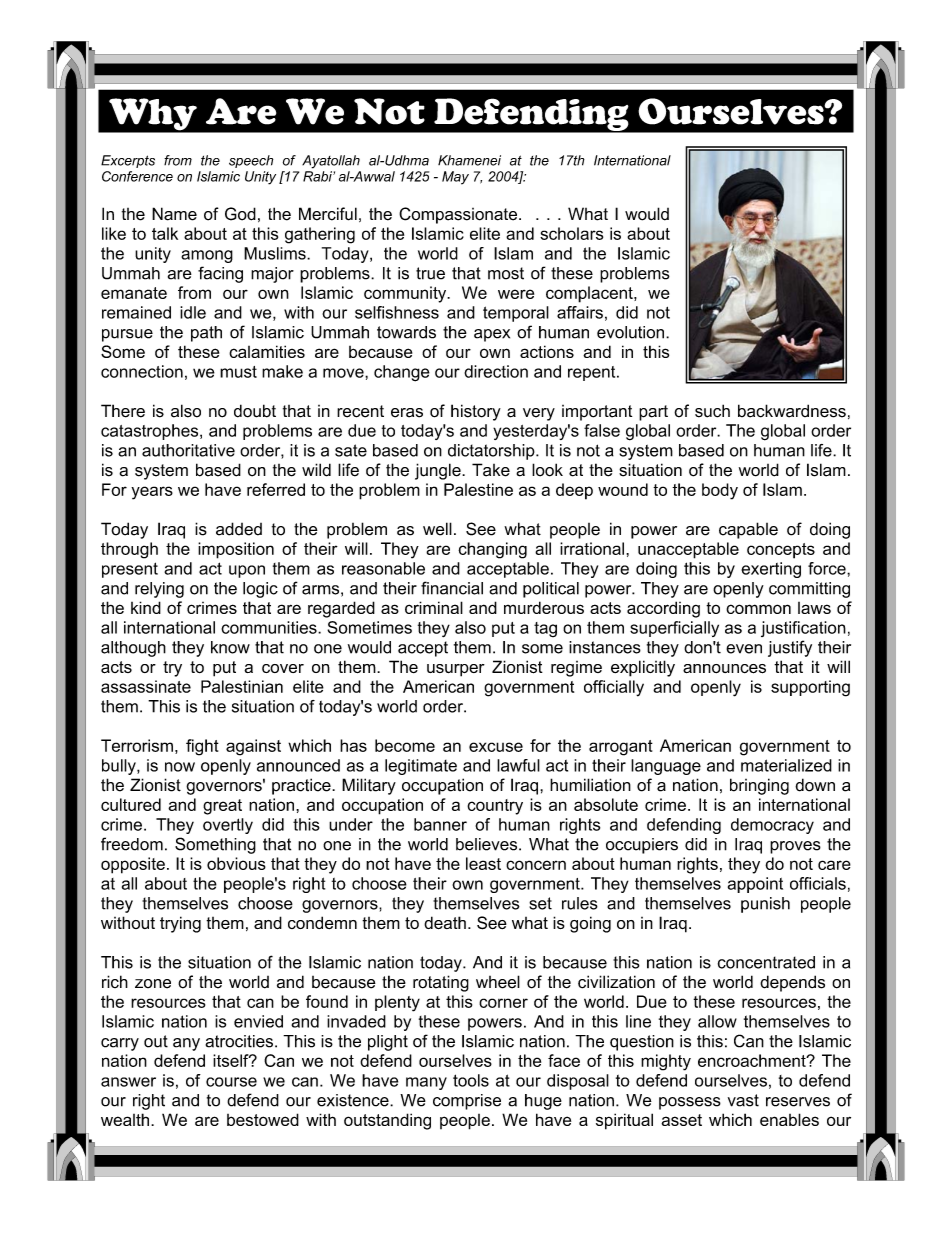 This screenshot has width=952, height=1233. Describe the element at coordinates (755, 885) in the screenshot. I see `appoint` at that location.
